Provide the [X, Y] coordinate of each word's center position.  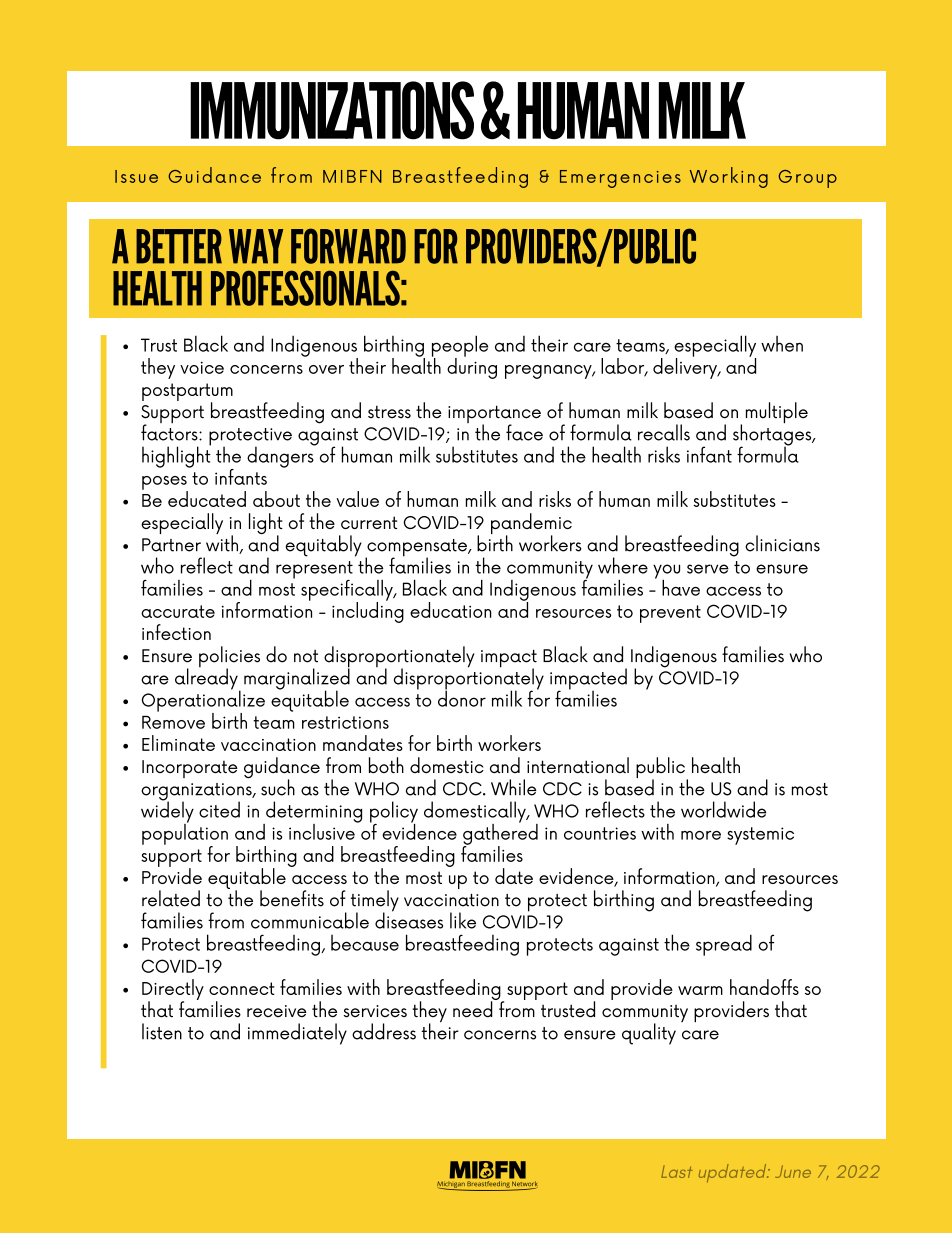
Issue [136, 176]
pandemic [531, 525]
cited [219, 809]
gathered [500, 834]
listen [162, 1031]
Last [676, 1171]
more [701, 835]
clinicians [782, 543]
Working [729, 177]
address [384, 1031]
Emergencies [620, 179]
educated [207, 499]
